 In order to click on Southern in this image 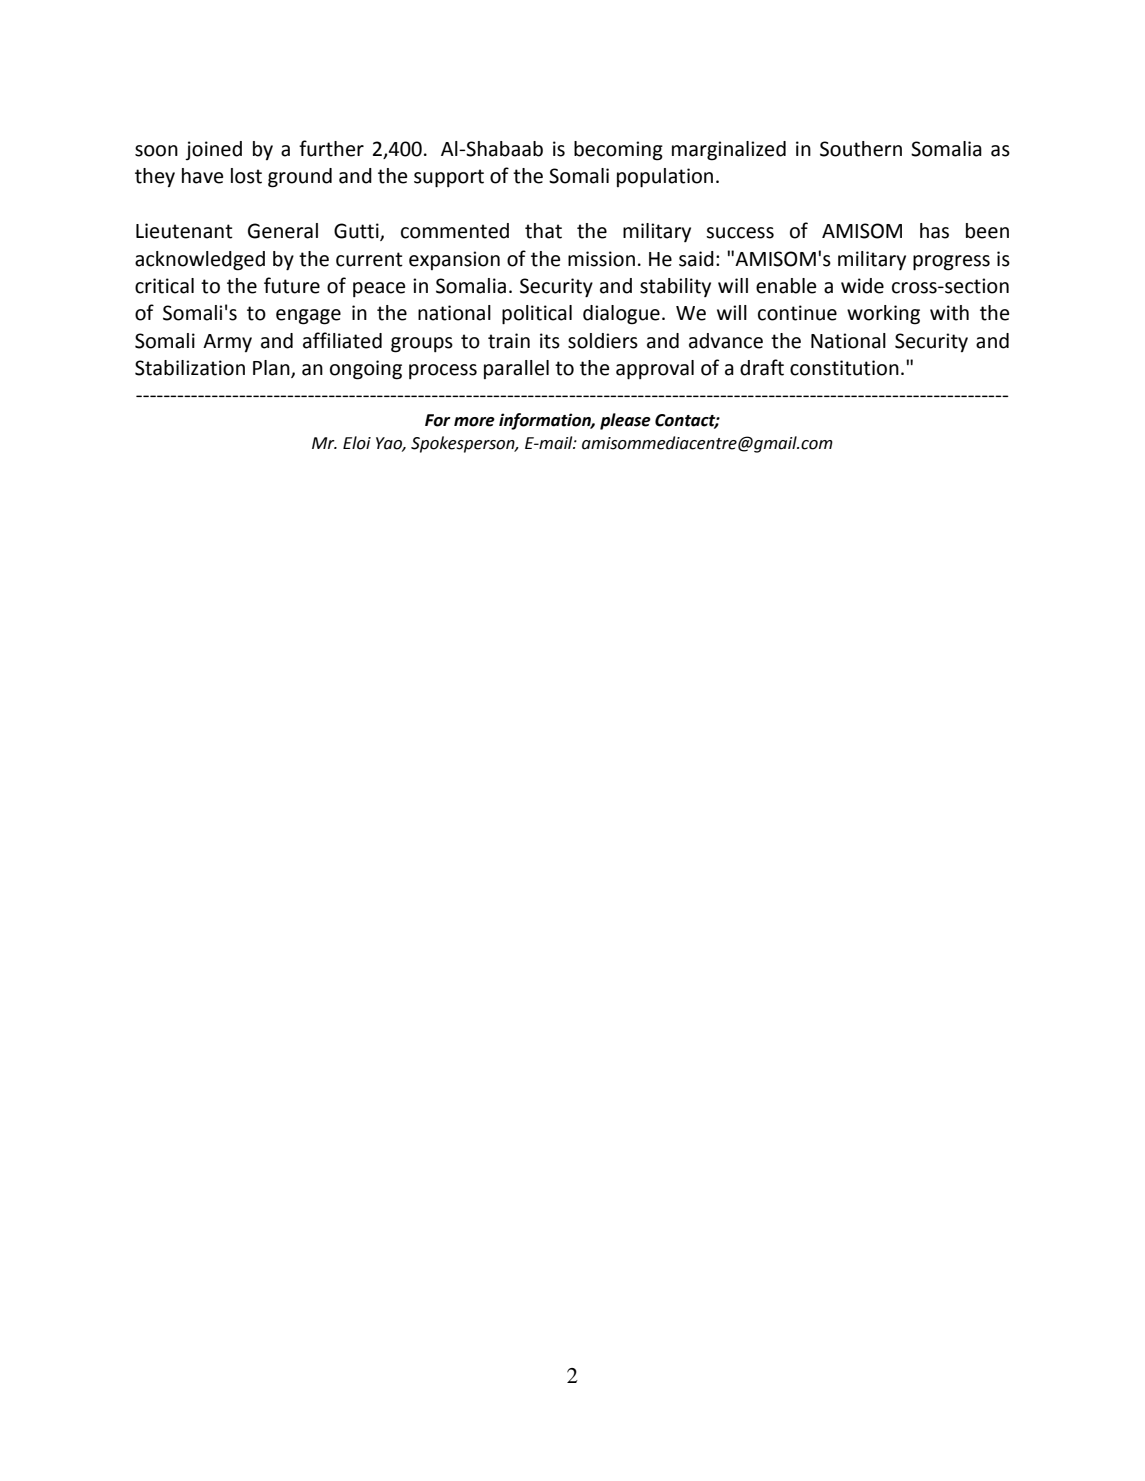, I will do `click(861, 149)`.
